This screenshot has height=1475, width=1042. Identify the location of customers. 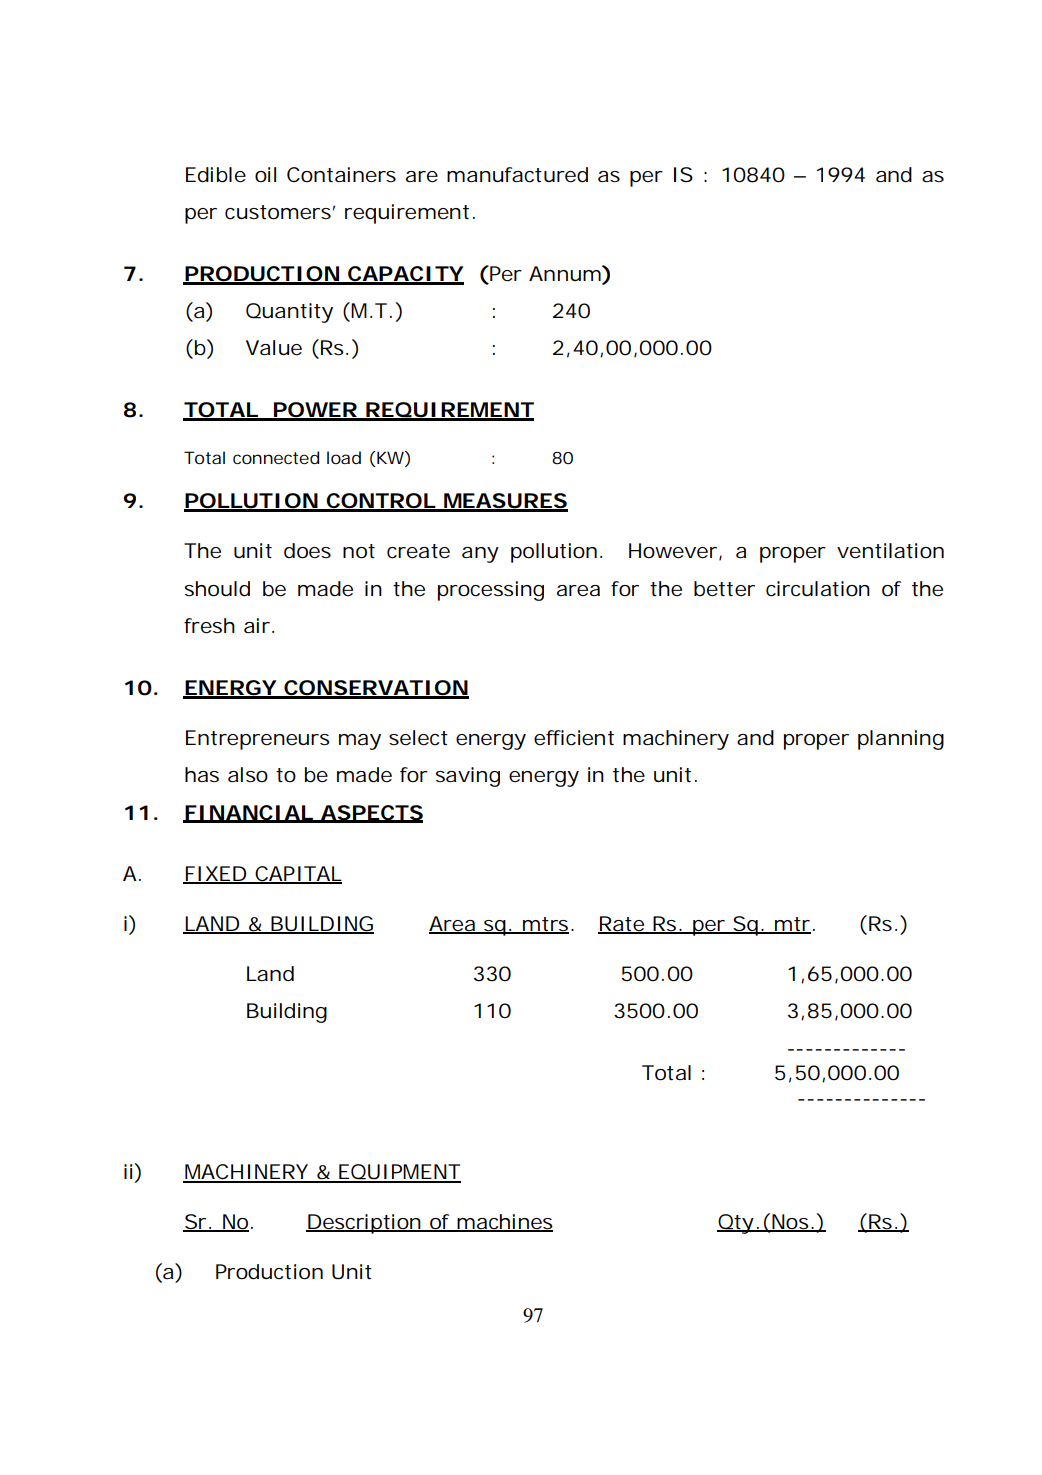
(280, 212).
